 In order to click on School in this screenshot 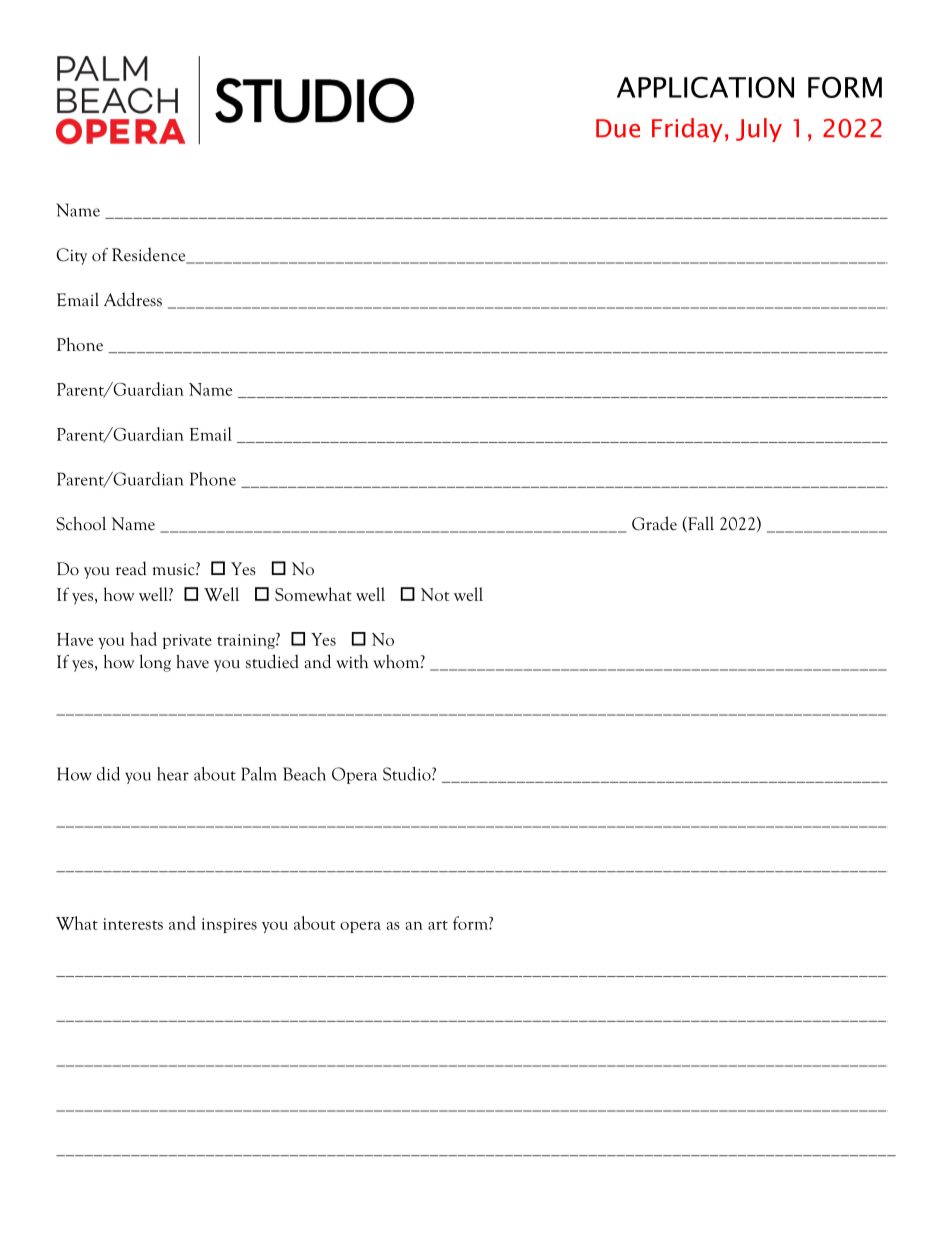, I will do `click(81, 523)`.
